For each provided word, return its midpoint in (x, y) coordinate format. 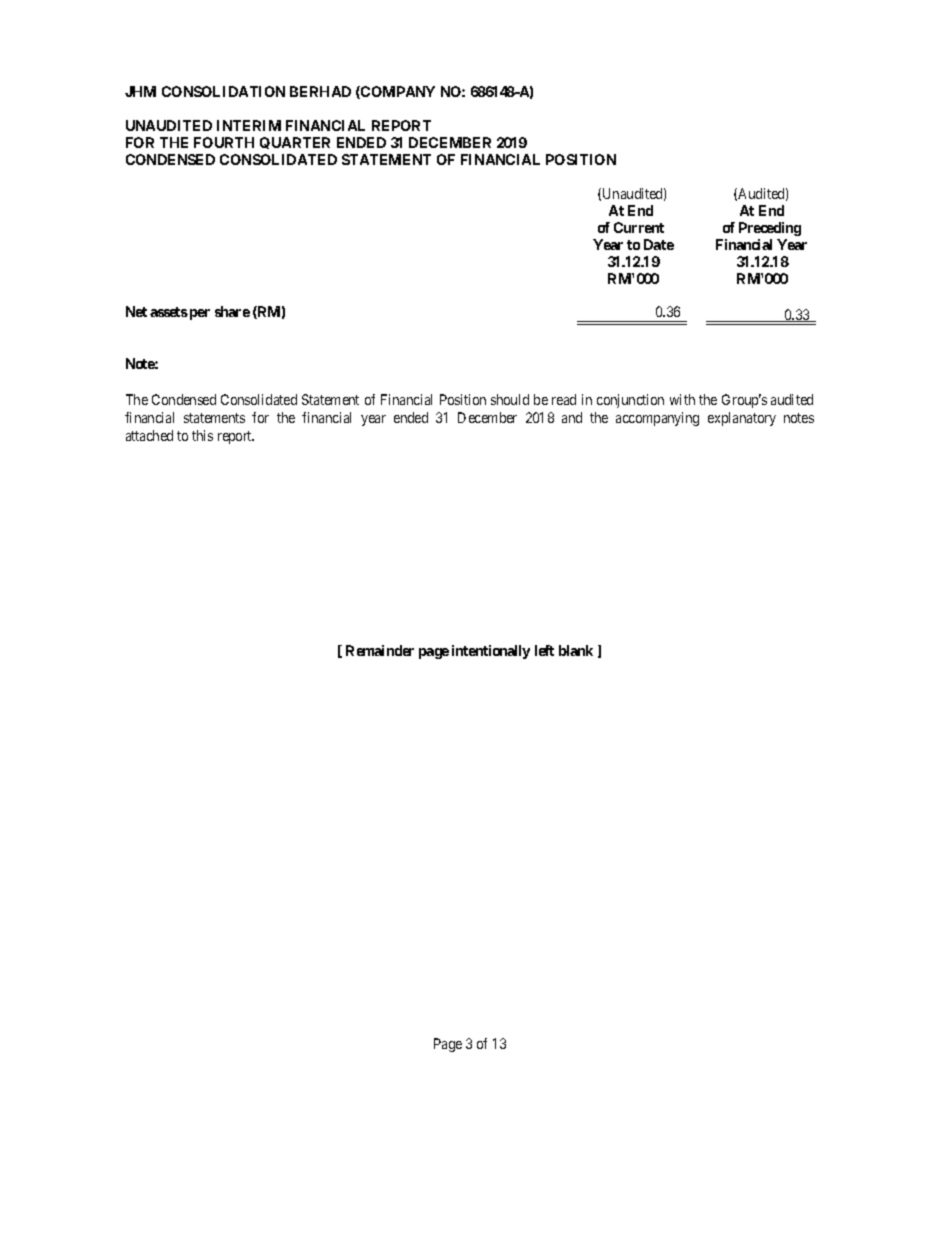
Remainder (380, 650)
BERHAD (320, 91)
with (682, 399)
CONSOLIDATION (223, 91)
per (200, 314)
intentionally (491, 652)
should (510, 399)
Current (639, 227)
